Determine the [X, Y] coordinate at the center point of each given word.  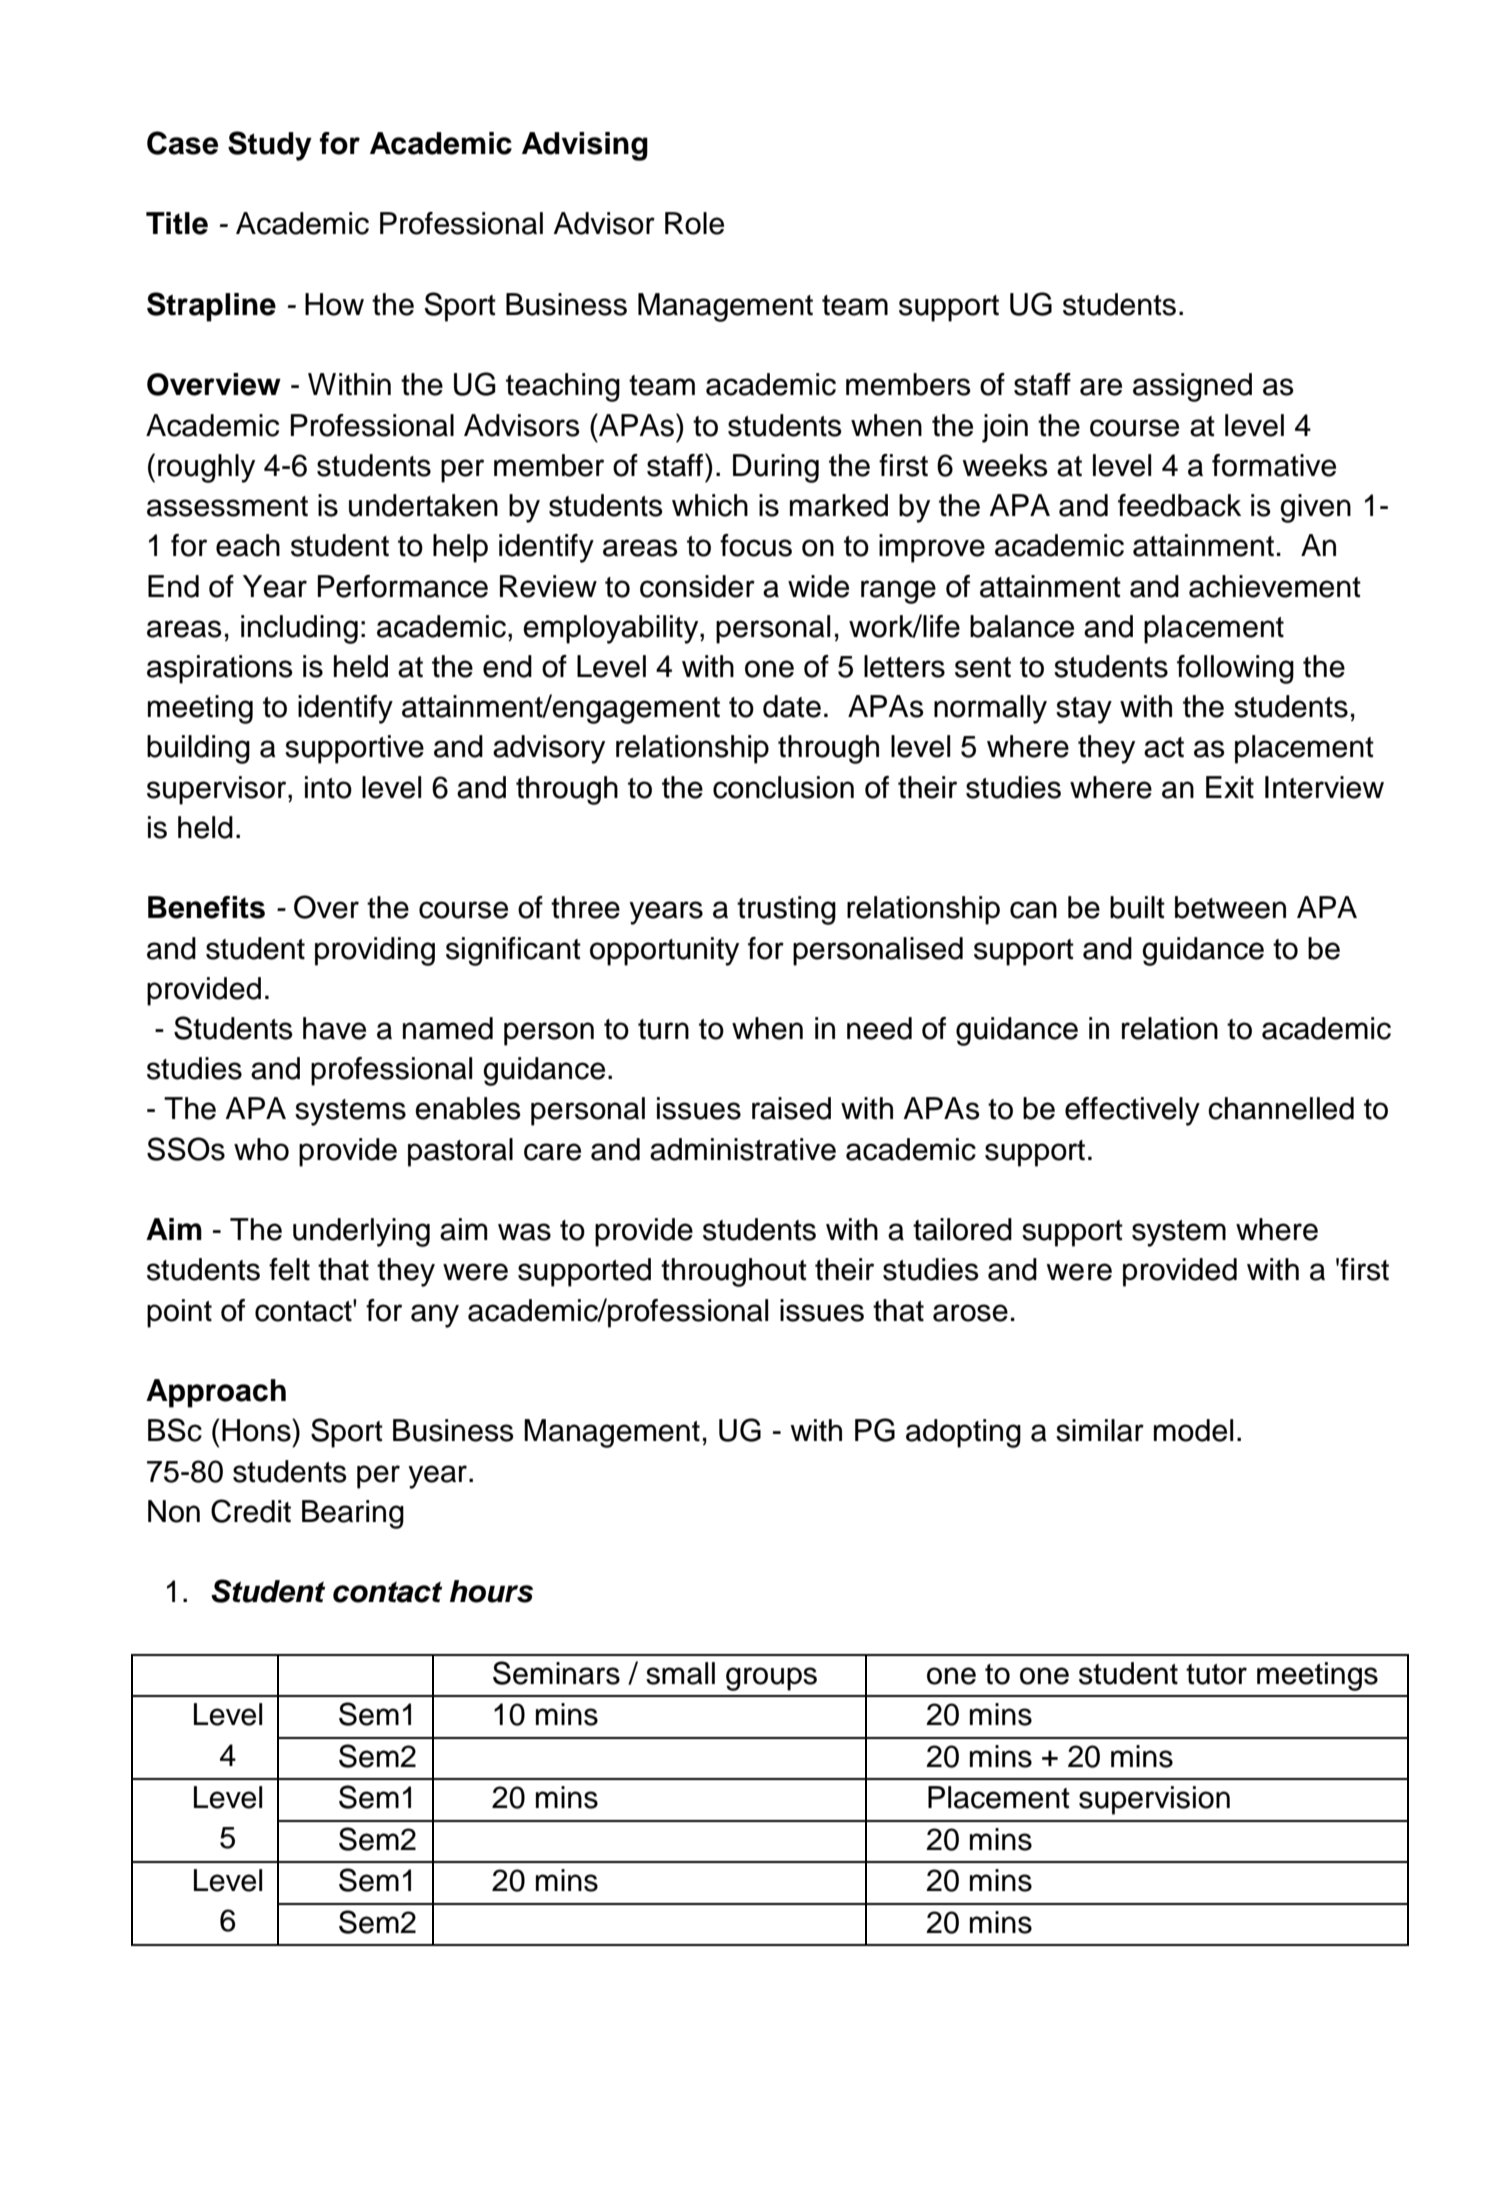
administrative [743, 1149]
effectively [1132, 1111]
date [792, 706]
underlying [361, 1232]
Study [270, 146]
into [328, 787]
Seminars [556, 1673]
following [1235, 669]
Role [694, 223]
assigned [1192, 387]
